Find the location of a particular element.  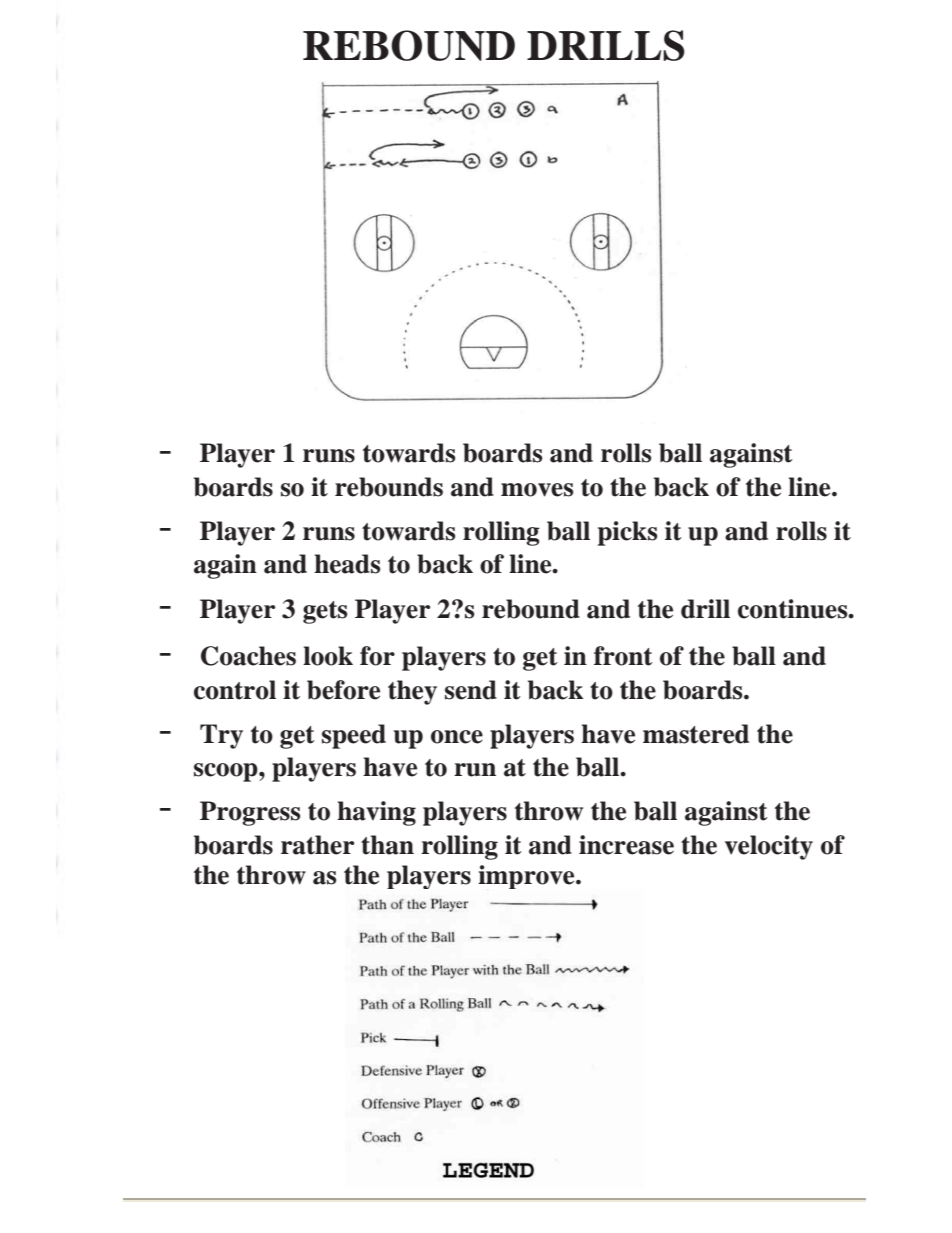

picks is located at coordinates (627, 533).
